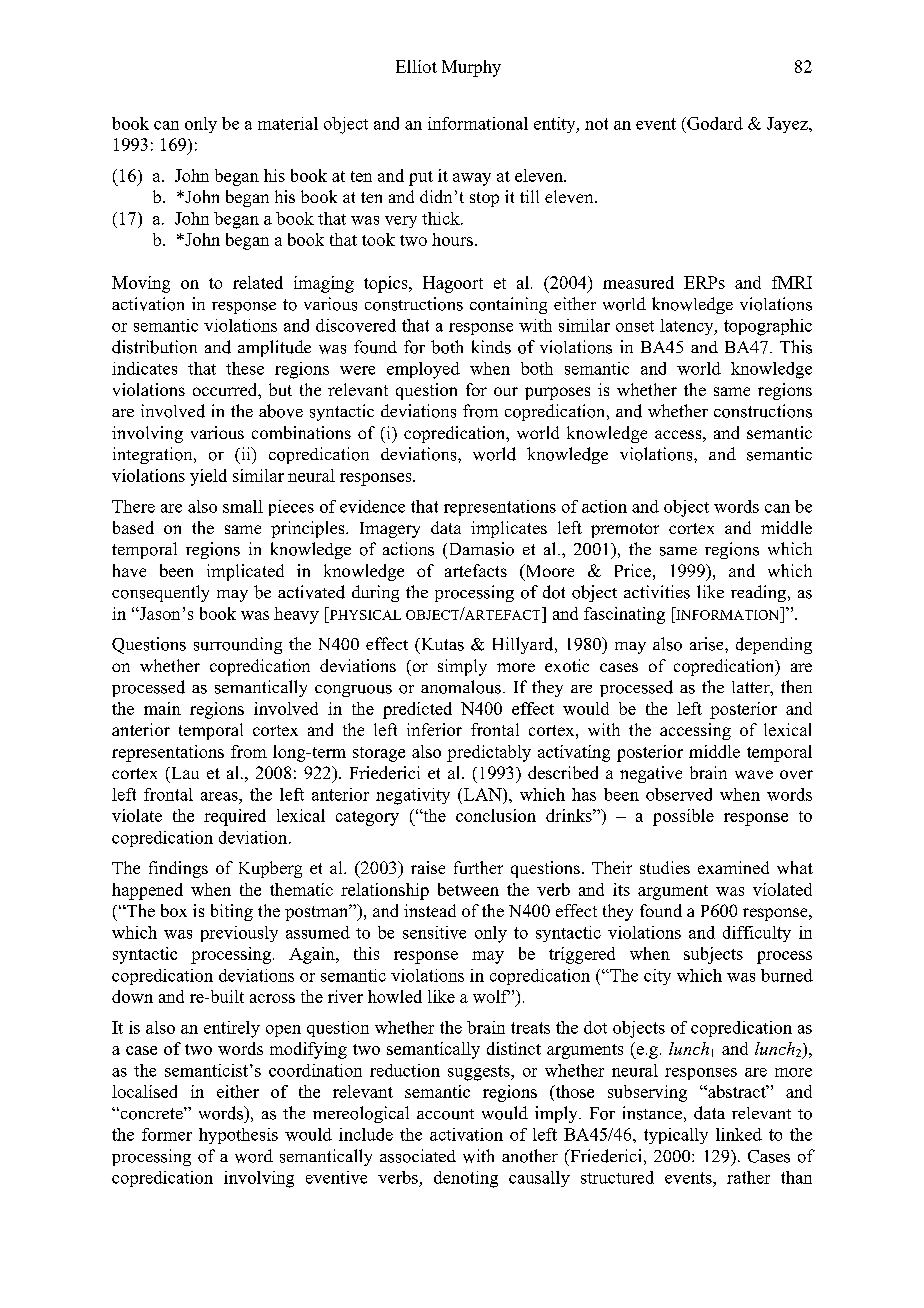 Image resolution: width=924 pixels, height=1308 pixels. I want to click on hypothesis, so click(238, 1136).
